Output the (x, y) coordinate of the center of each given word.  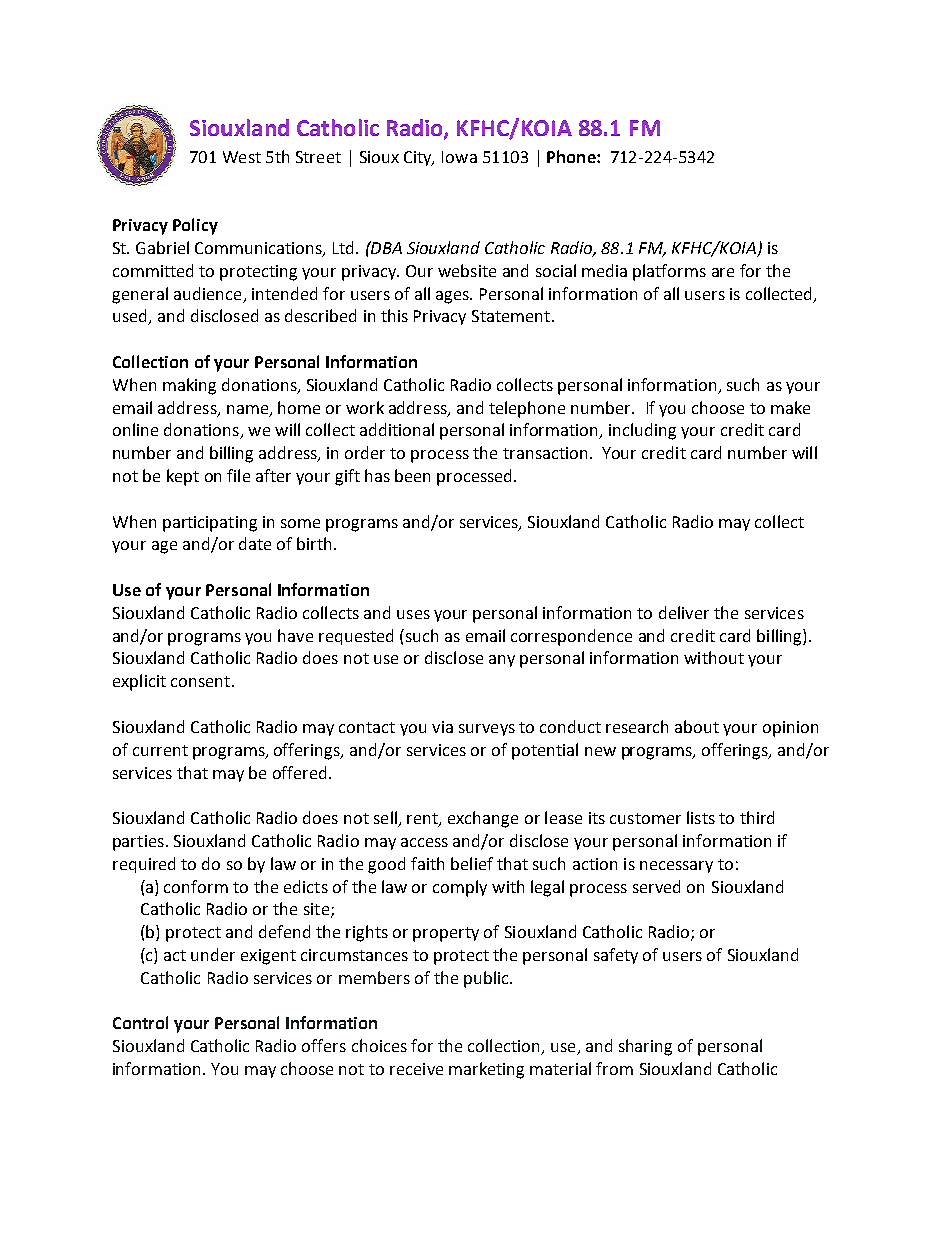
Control (140, 1022)
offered (299, 772)
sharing (645, 1047)
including (642, 431)
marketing (486, 1070)
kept (183, 477)
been (412, 475)
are (723, 272)
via (442, 727)
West (242, 157)
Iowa (459, 157)
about (697, 726)
